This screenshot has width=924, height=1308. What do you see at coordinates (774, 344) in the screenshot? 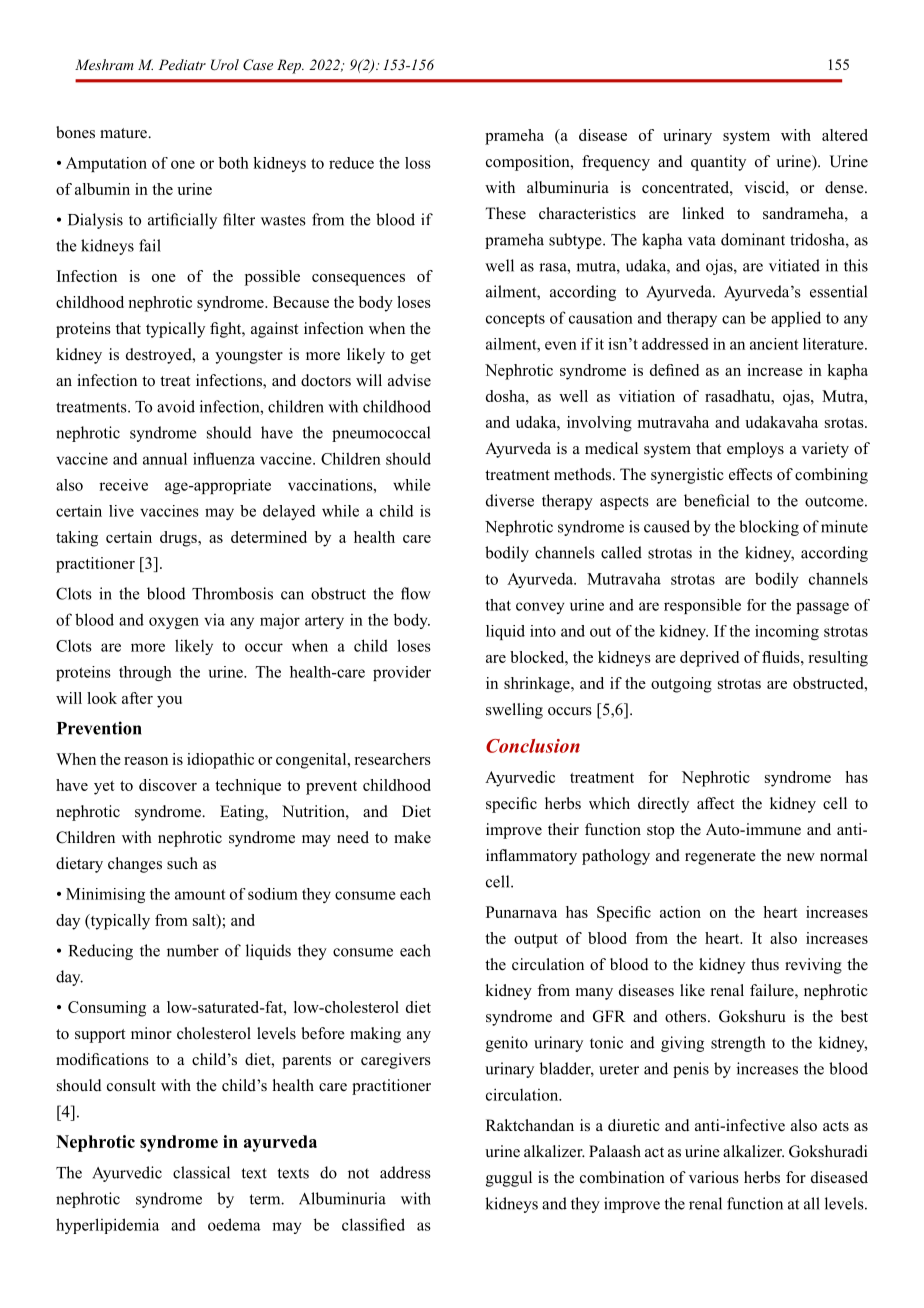
I see `ancient` at bounding box center [774, 344].
